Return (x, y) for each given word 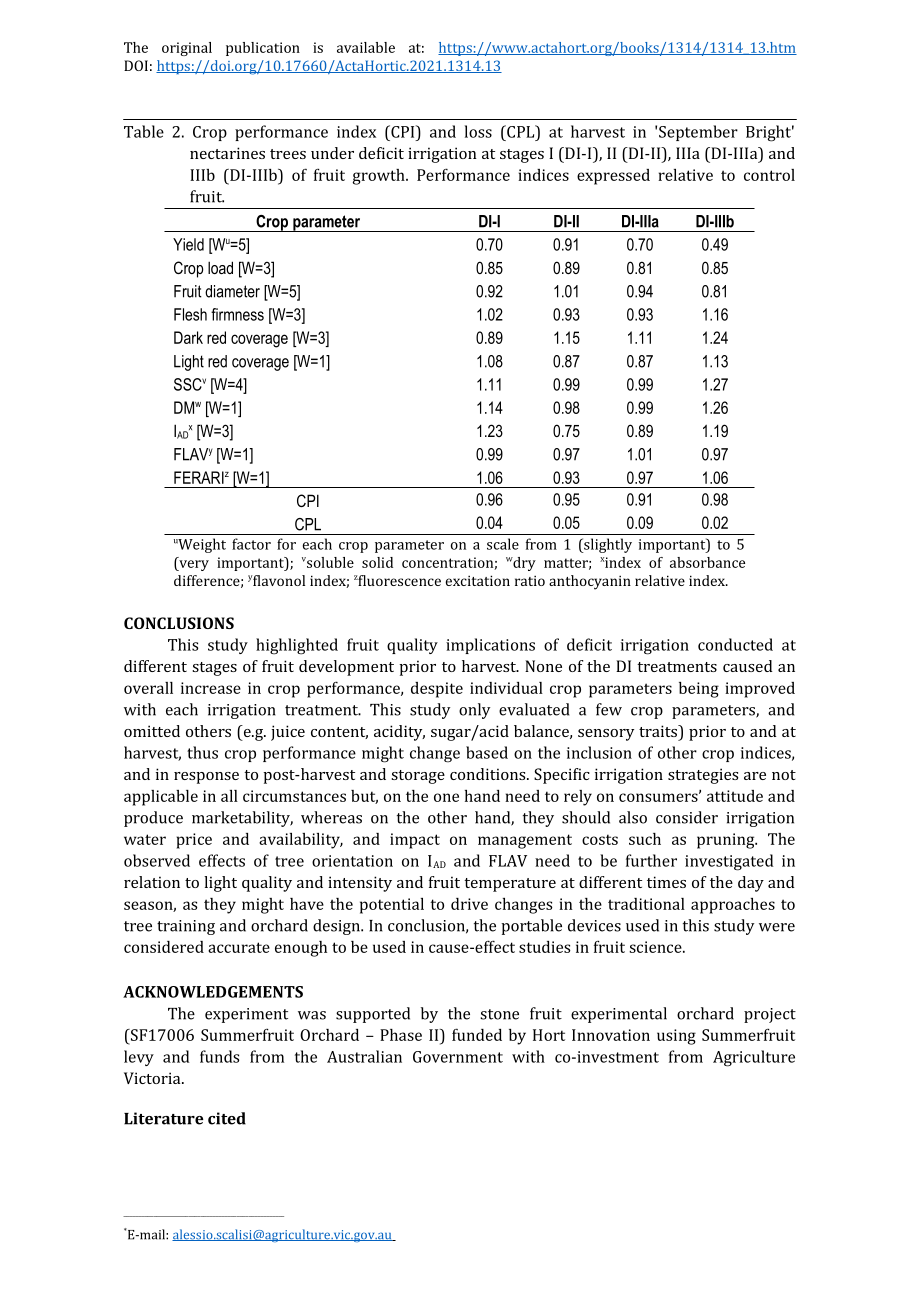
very (193, 565)
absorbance (707, 562)
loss (478, 131)
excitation (478, 580)
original (187, 49)
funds (219, 1056)
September (698, 133)
